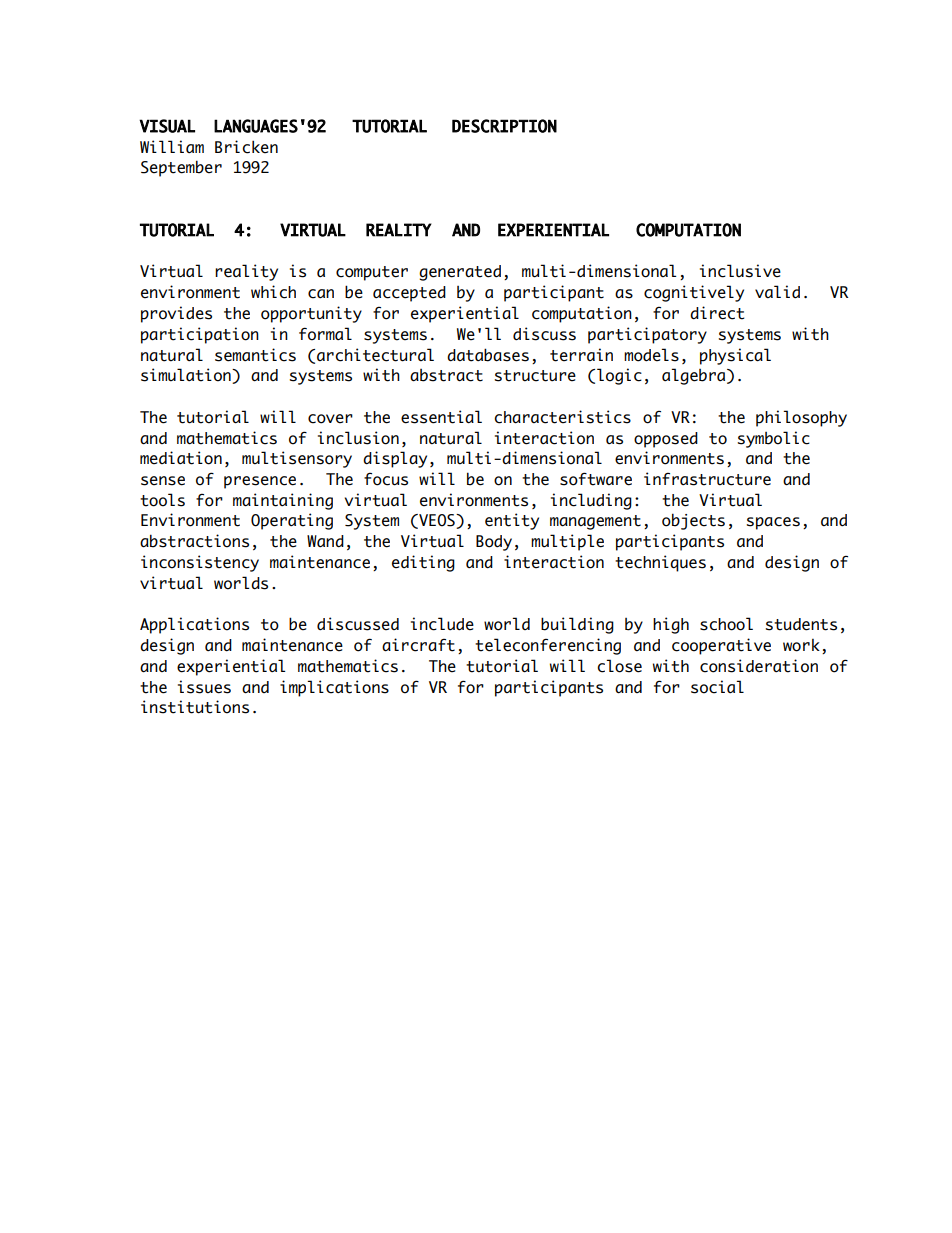  Describe the element at coordinates (330, 419) in the screenshot. I see `cover` at that location.
